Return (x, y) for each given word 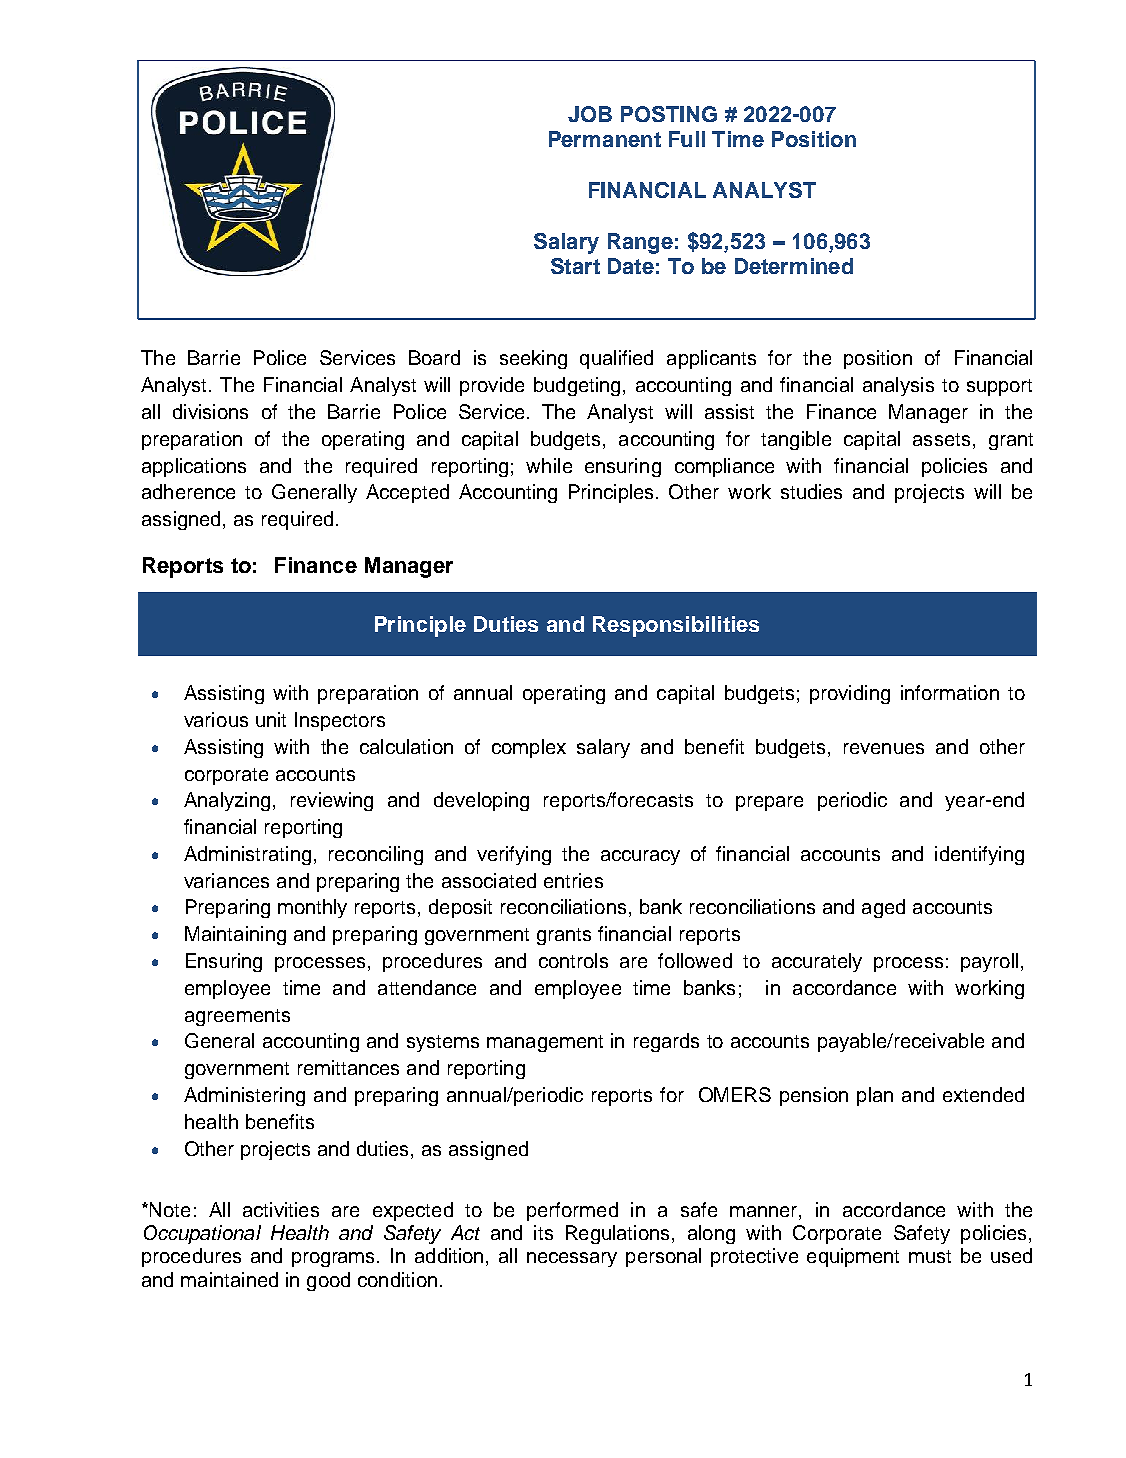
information (950, 692)
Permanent (605, 139)
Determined (794, 266)
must (930, 1256)
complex (529, 748)
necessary (572, 1259)
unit (271, 719)
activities (281, 1209)
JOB (590, 114)
